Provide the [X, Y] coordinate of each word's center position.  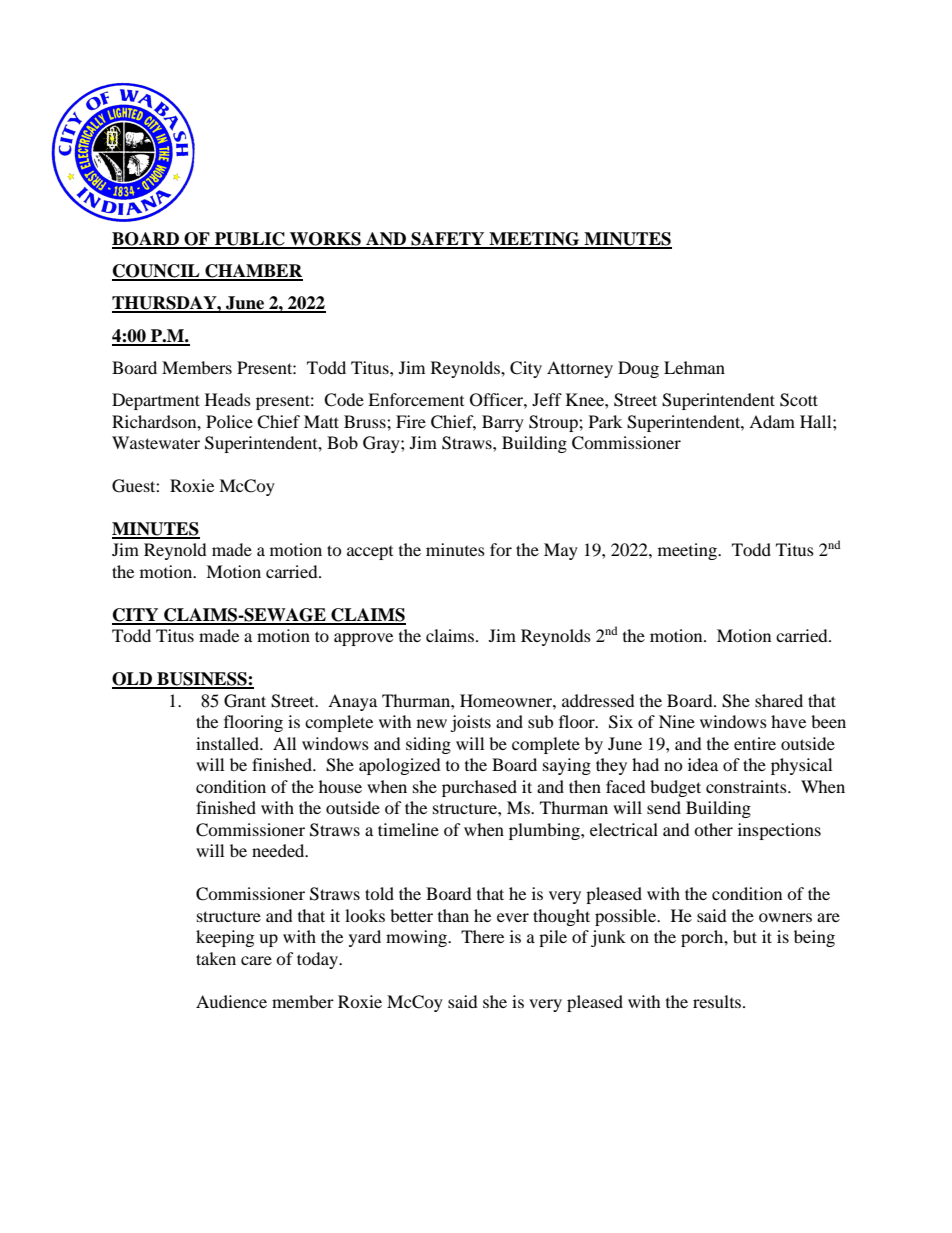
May [561, 551]
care [256, 960]
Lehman [694, 367]
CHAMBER [253, 272]
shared [779, 700]
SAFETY [448, 240]
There [482, 936]
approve [363, 639]
